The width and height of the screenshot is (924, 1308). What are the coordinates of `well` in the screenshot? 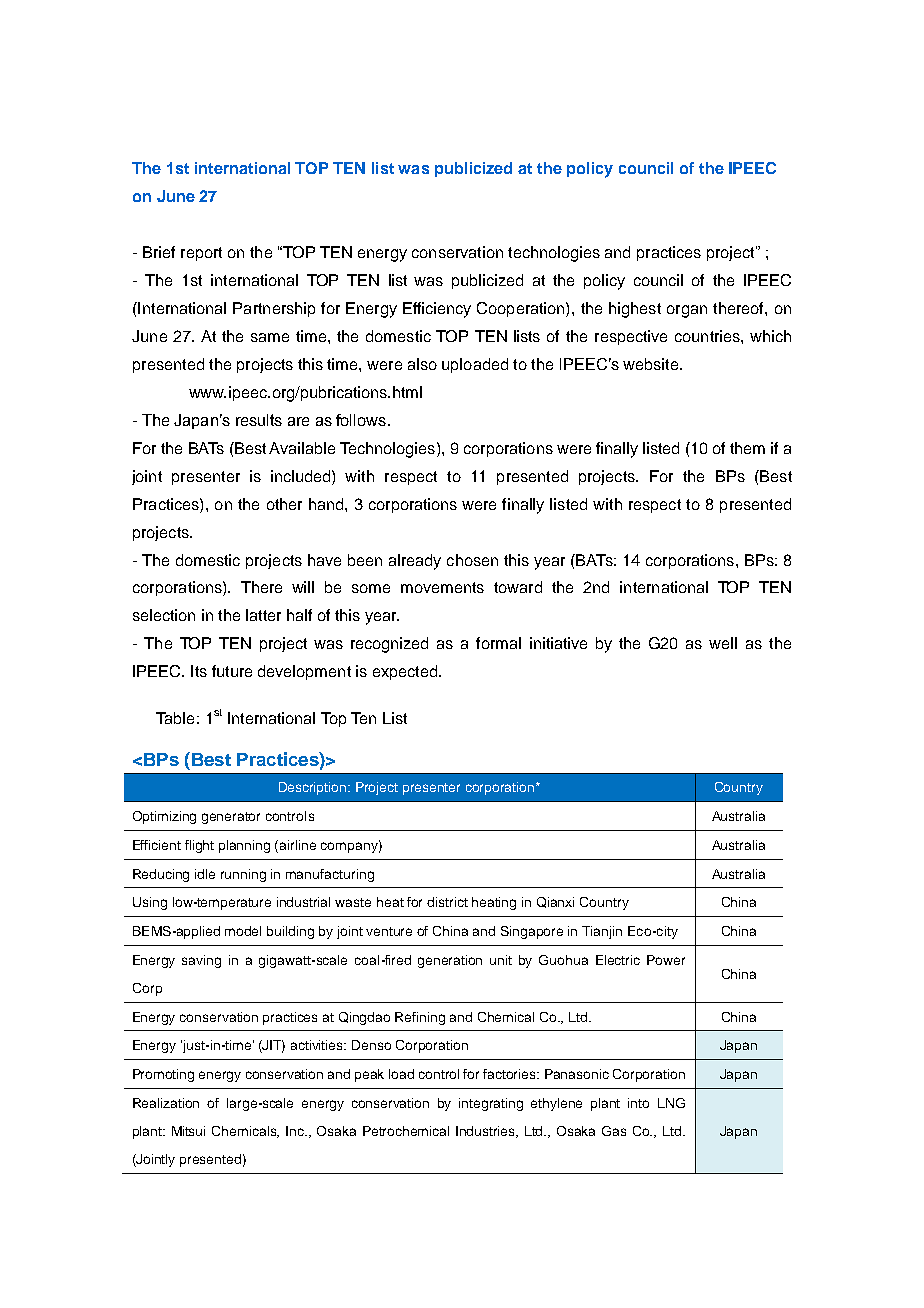 It's located at (723, 643).
